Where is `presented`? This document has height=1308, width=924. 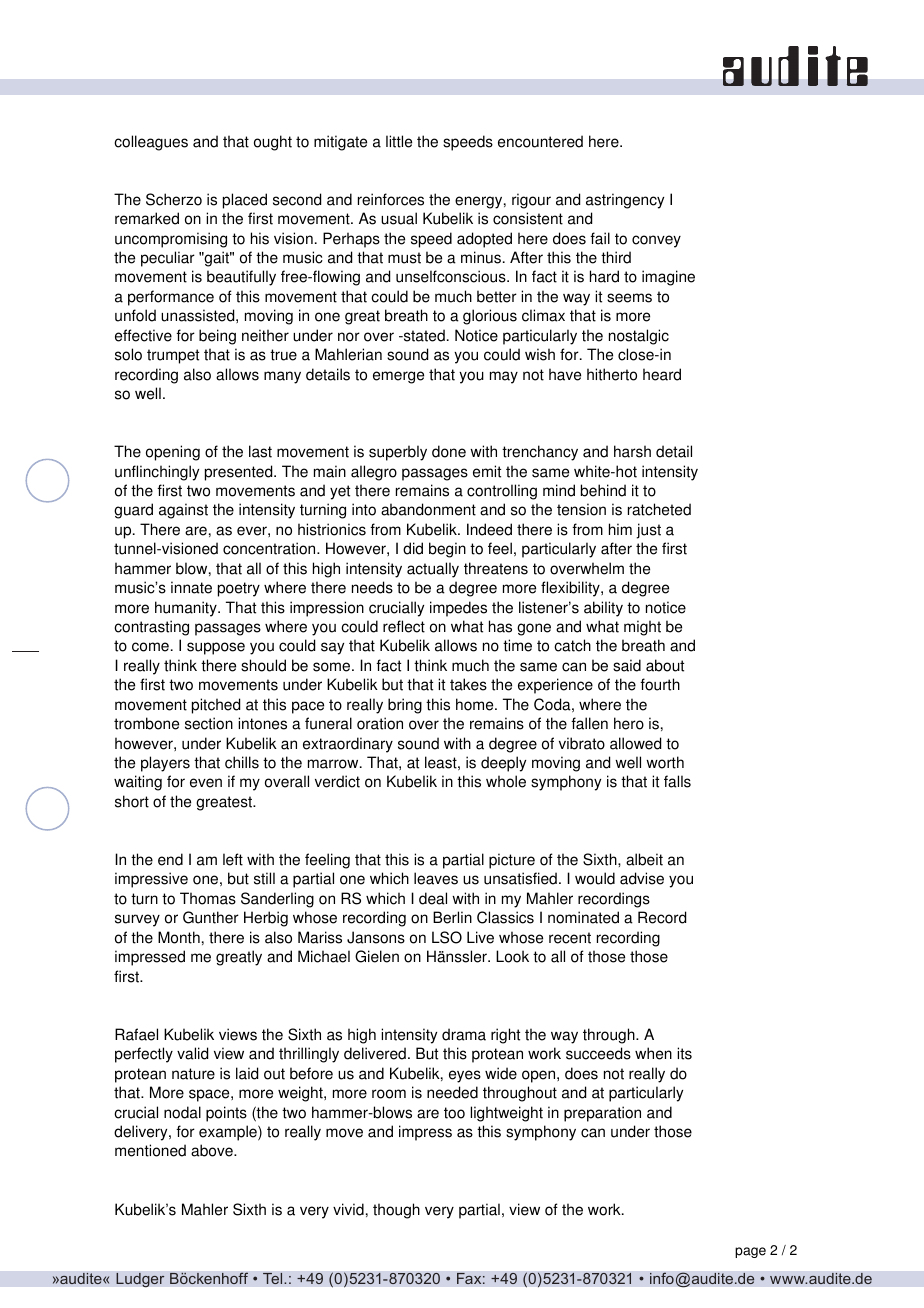
presented is located at coordinates (240, 473).
